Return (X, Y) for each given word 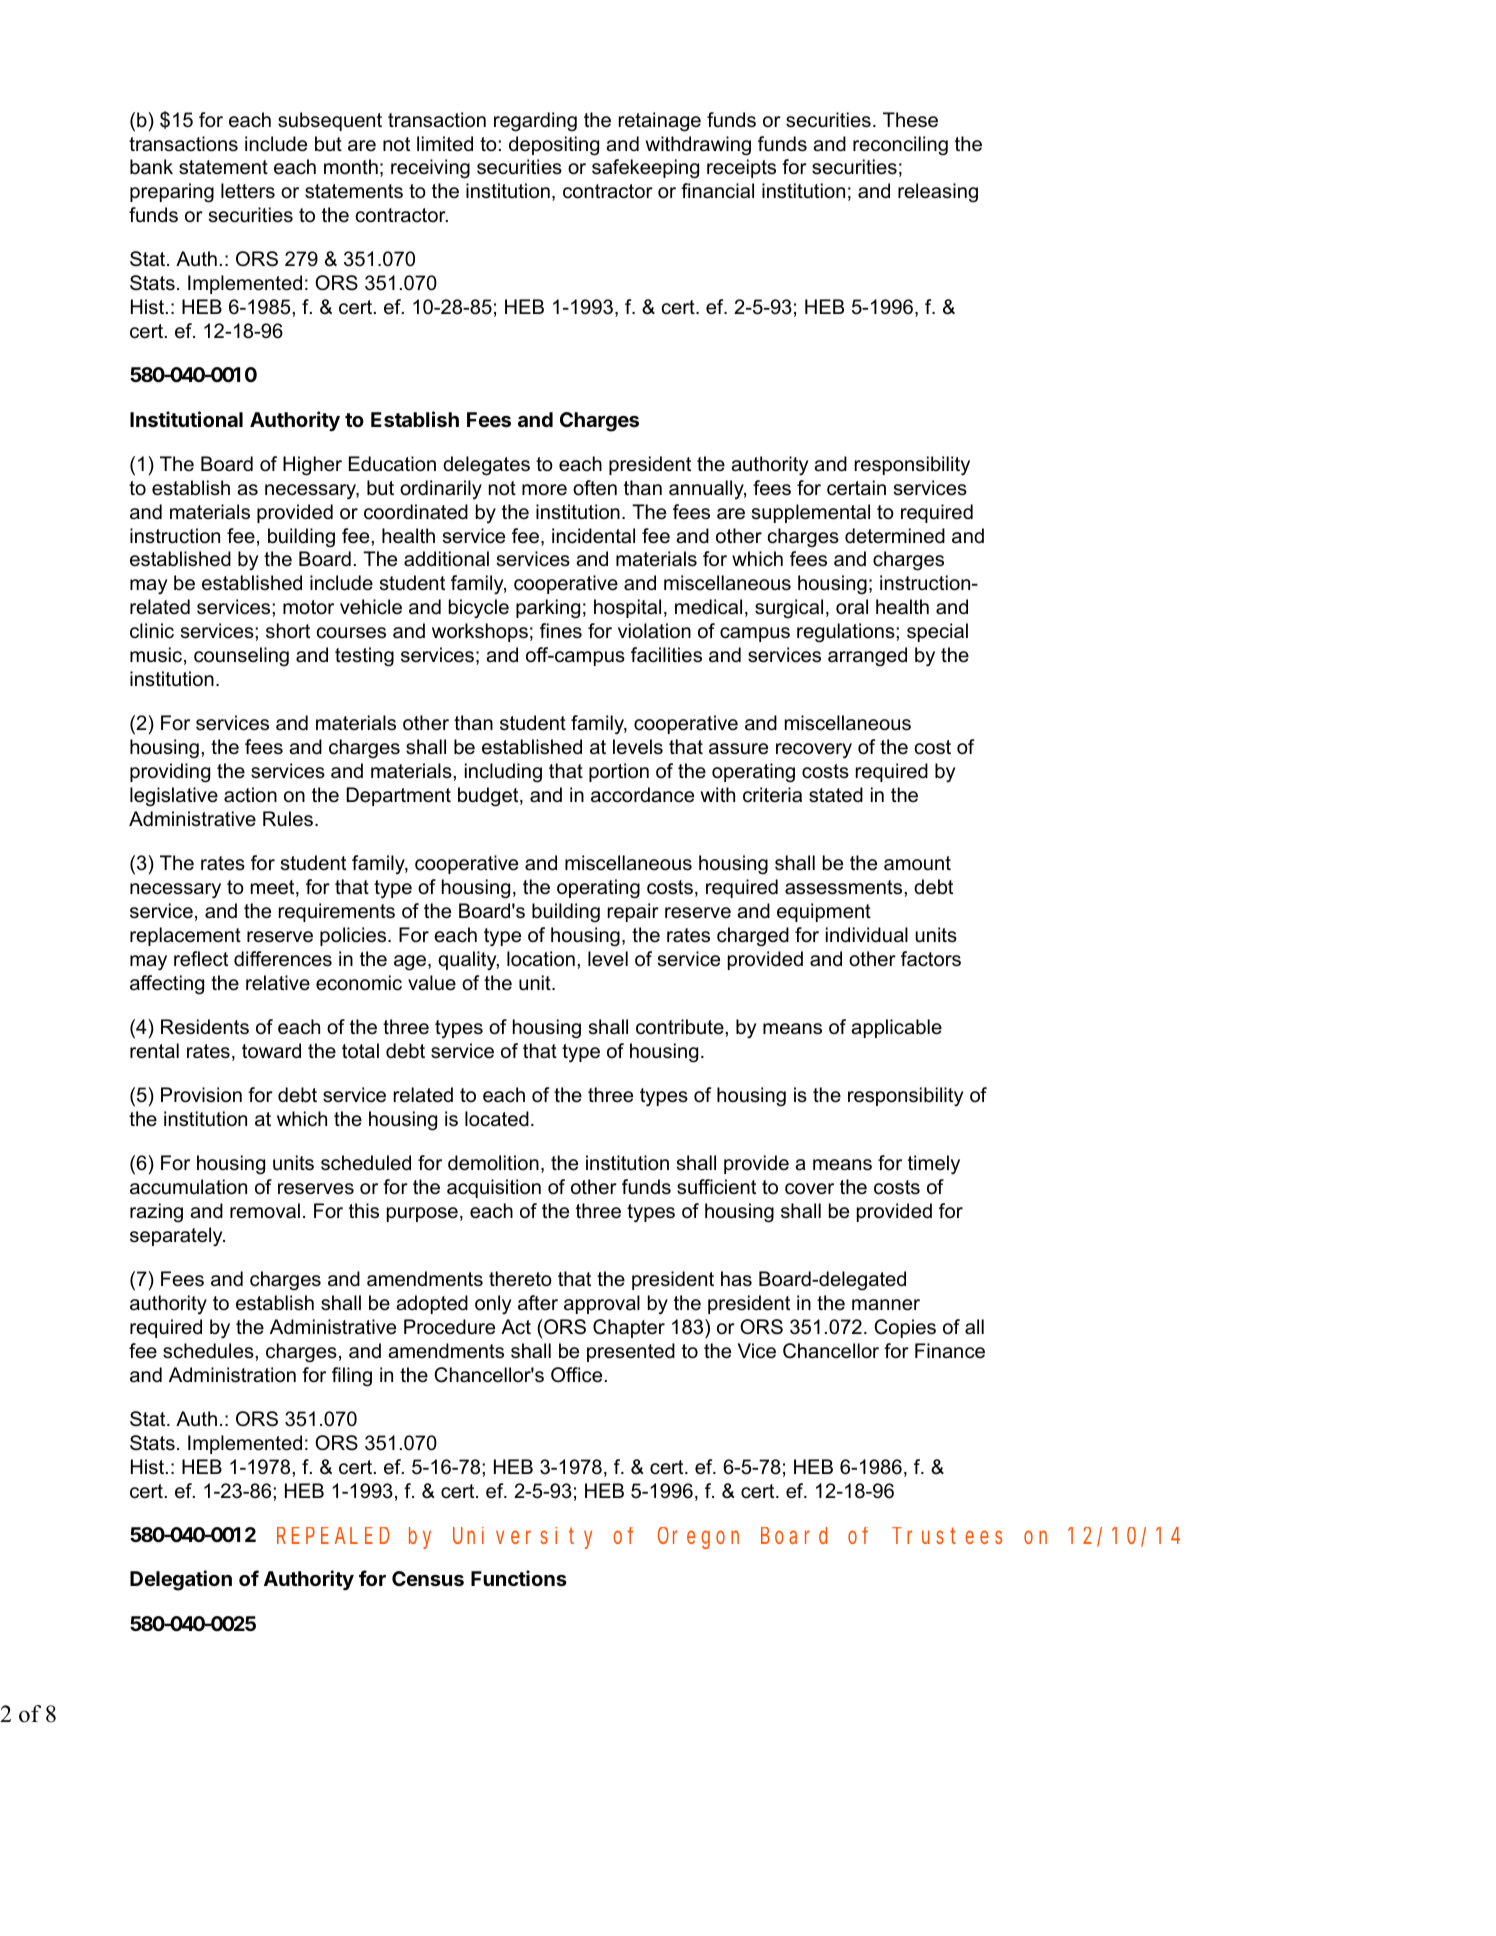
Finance (950, 1351)
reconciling (900, 146)
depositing (554, 146)
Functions (519, 1578)
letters (248, 191)
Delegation (181, 1580)
